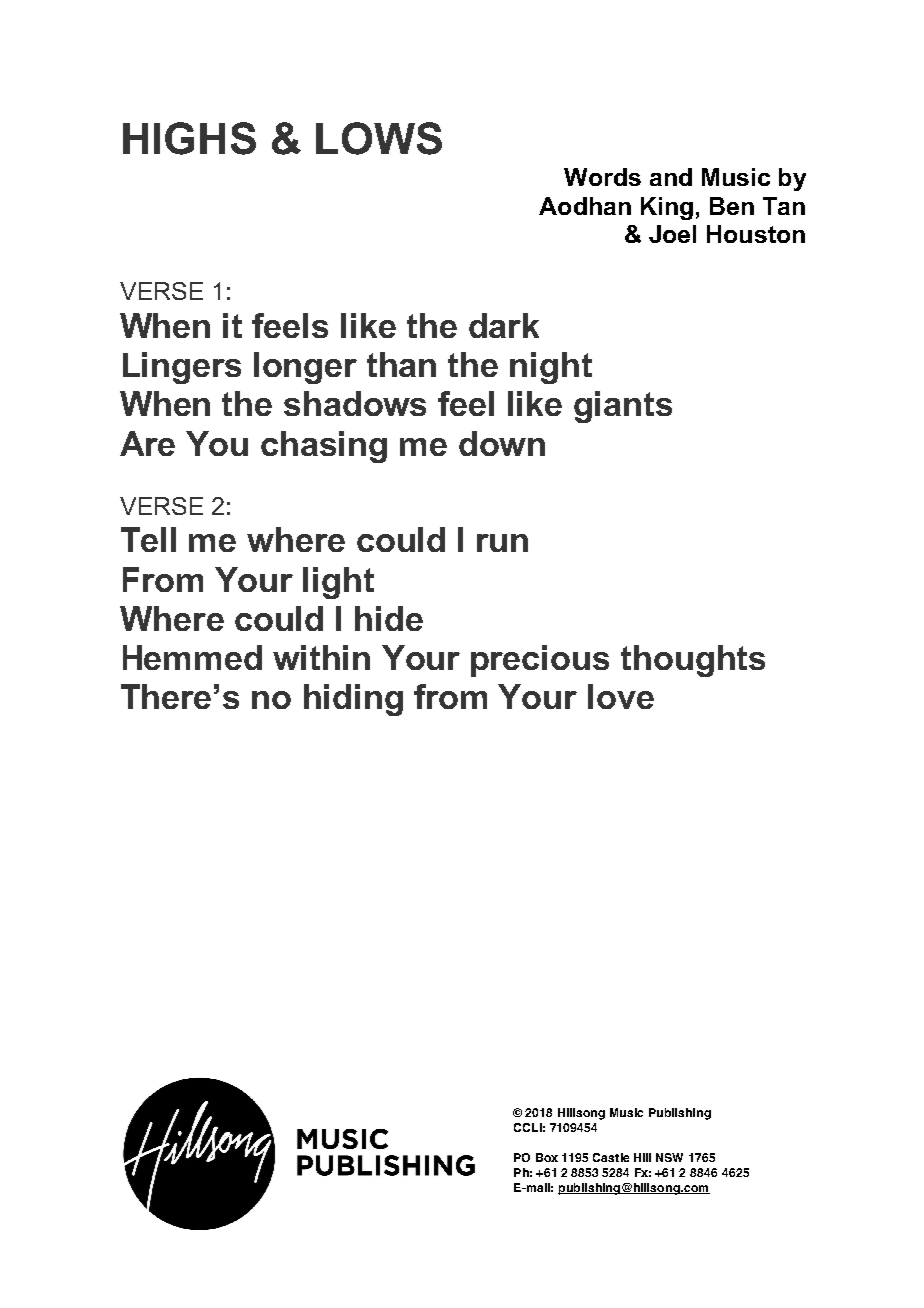 This image has height=1308, width=924. I want to click on love, so click(621, 696).
